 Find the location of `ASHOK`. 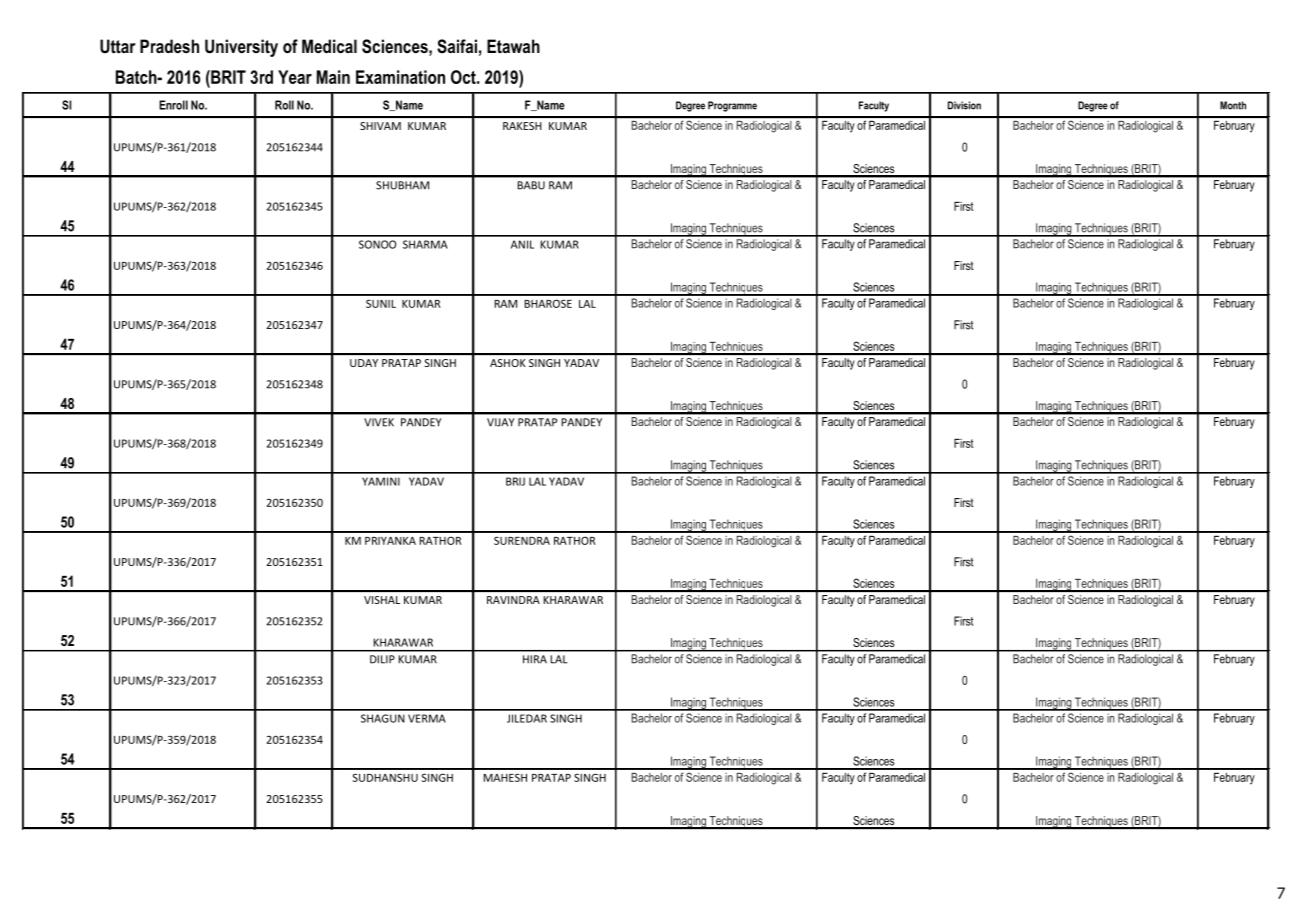

ASHOK is located at coordinates (508, 363).
